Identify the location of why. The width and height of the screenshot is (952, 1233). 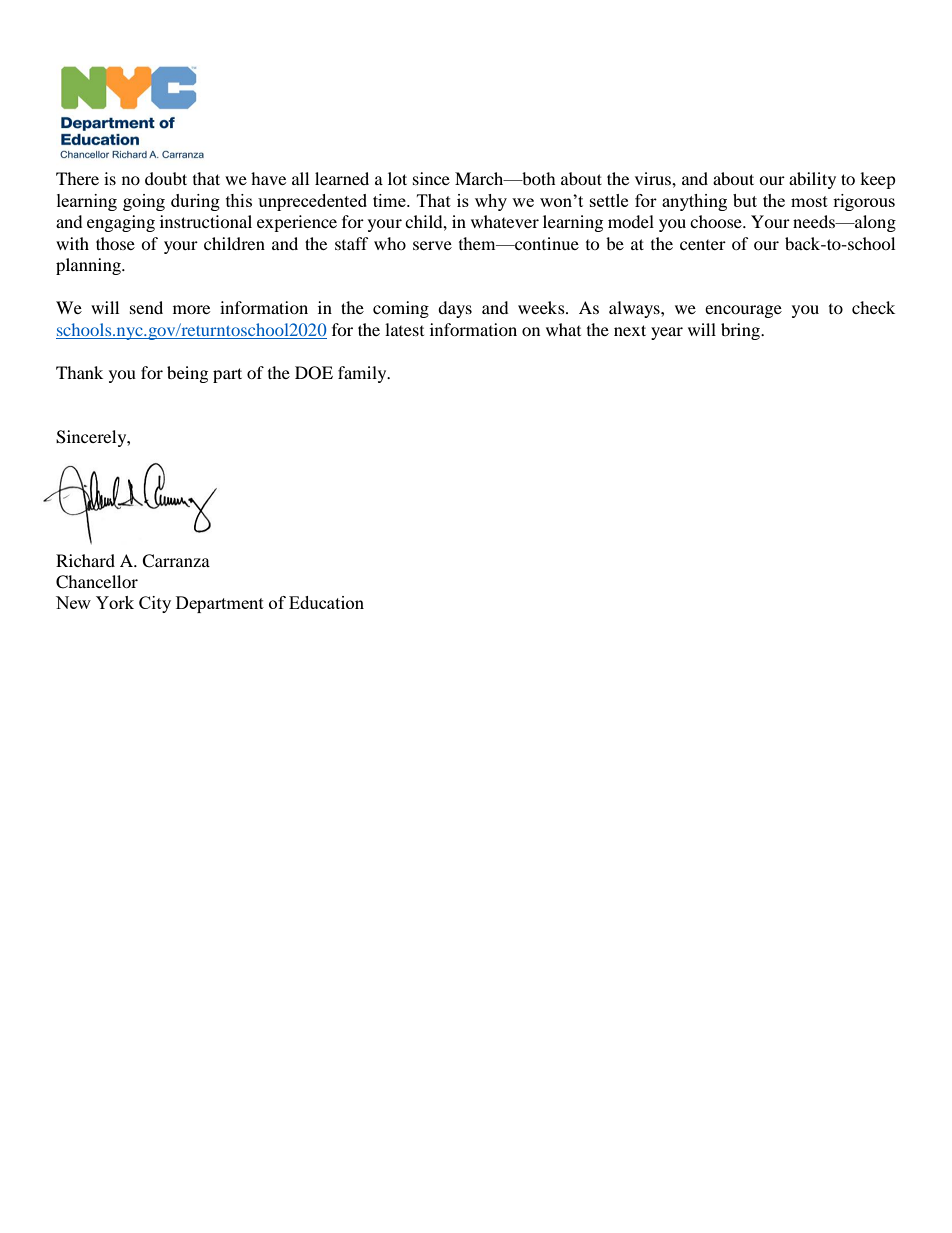
(491, 202).
